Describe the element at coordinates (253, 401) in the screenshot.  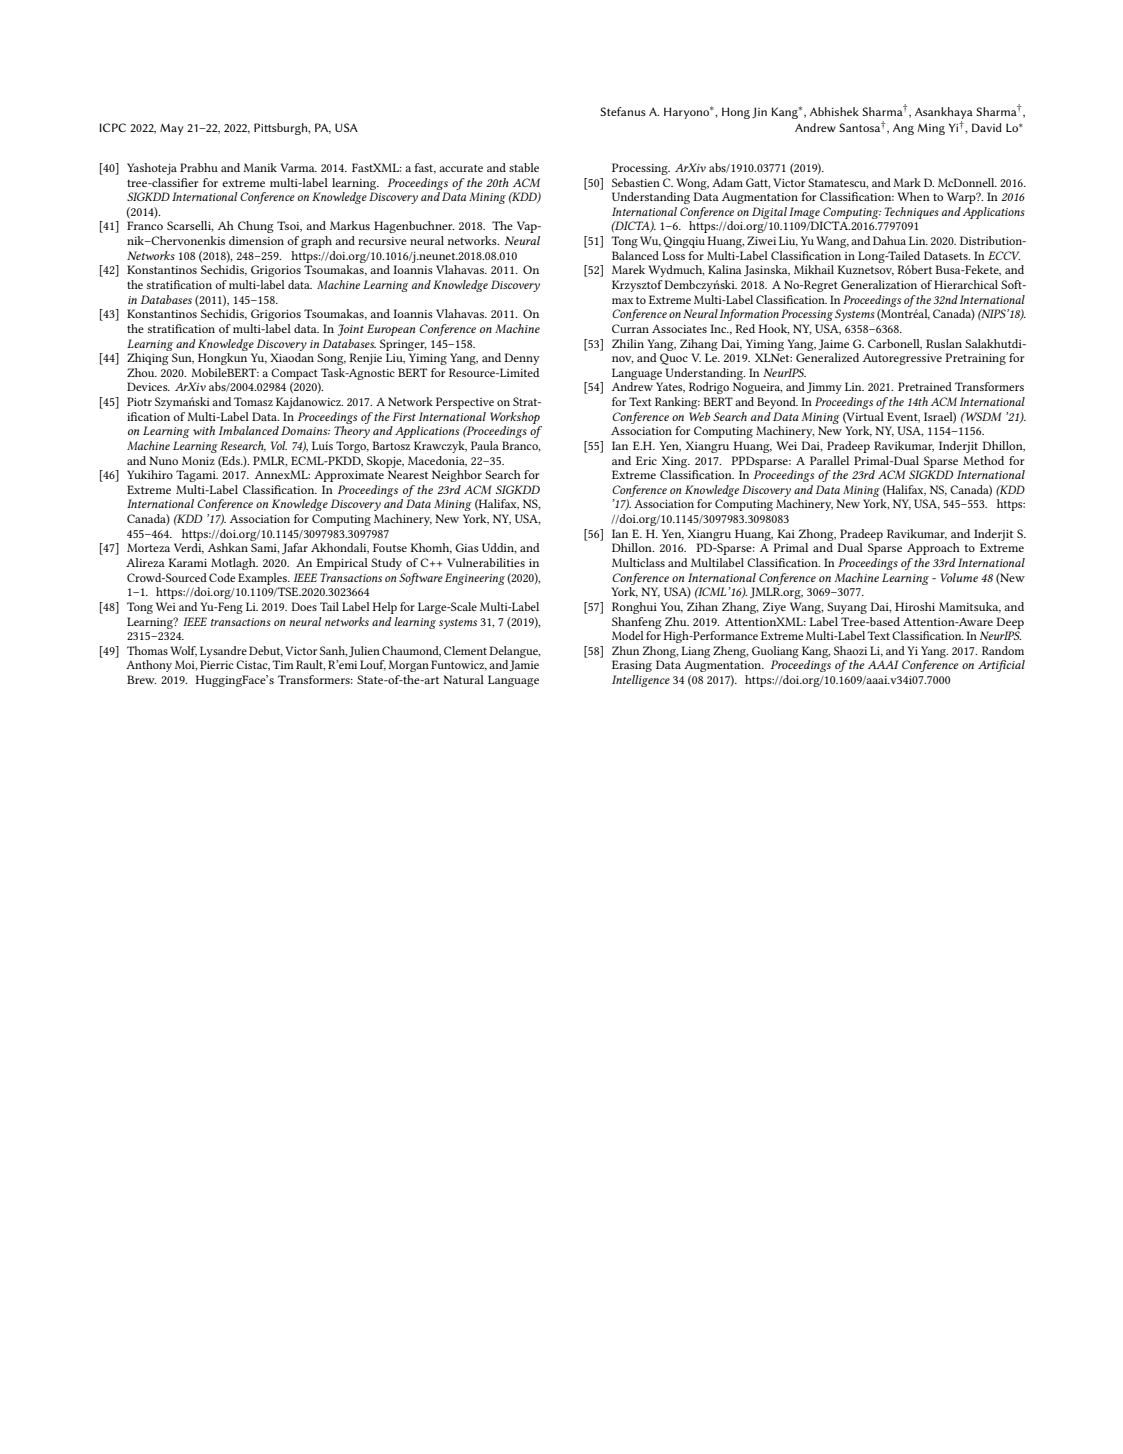
I see `Tomasz` at that location.
